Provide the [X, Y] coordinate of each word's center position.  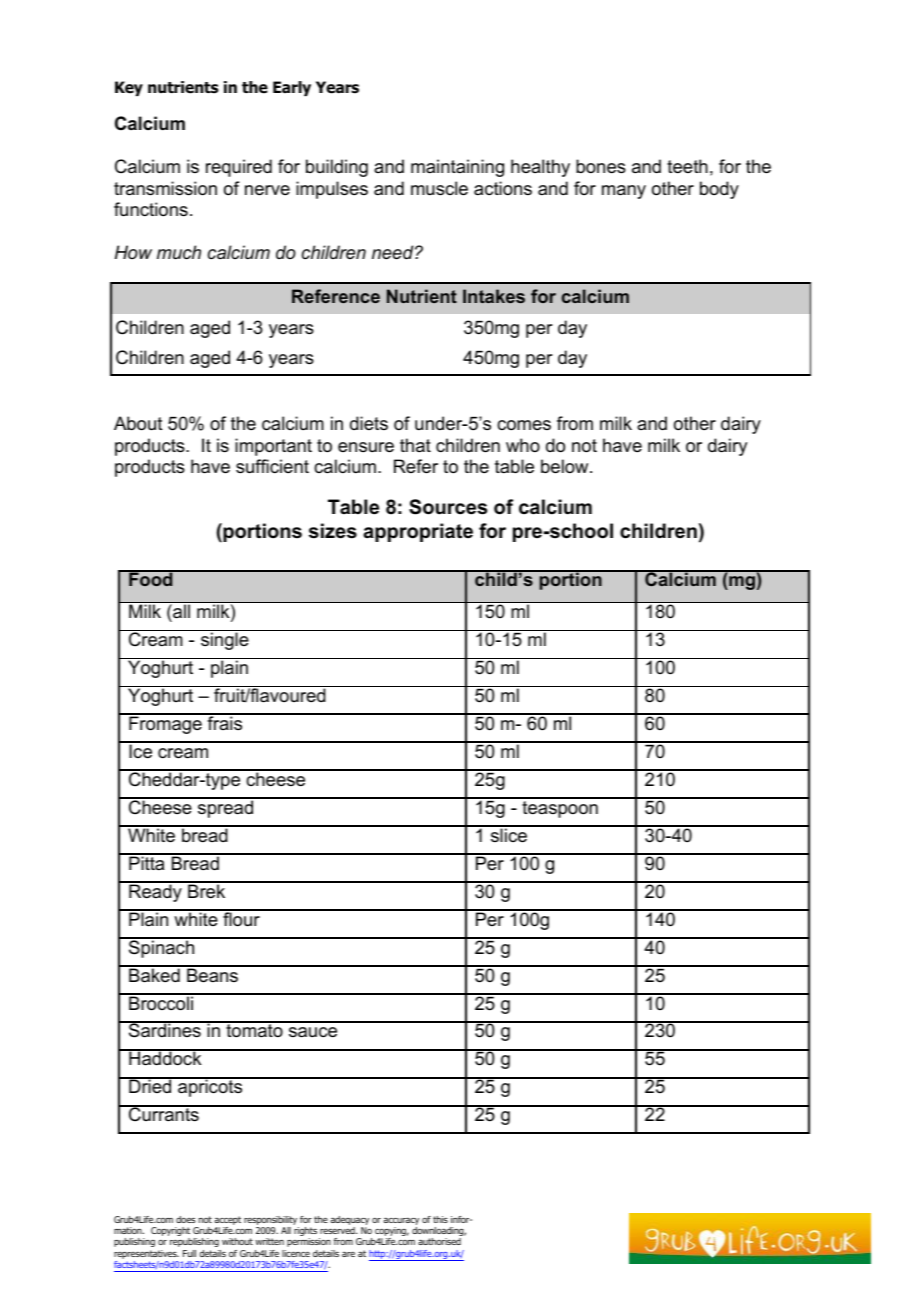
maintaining [457, 168]
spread [225, 808]
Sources [448, 507]
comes [524, 425]
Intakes [494, 296]
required [239, 168]
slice [509, 834]
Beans [213, 974]
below [566, 466]
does [185, 1219]
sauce [313, 1032]
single [225, 641]
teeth [687, 166]
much [179, 252]
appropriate [418, 532]
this [440, 1219]
